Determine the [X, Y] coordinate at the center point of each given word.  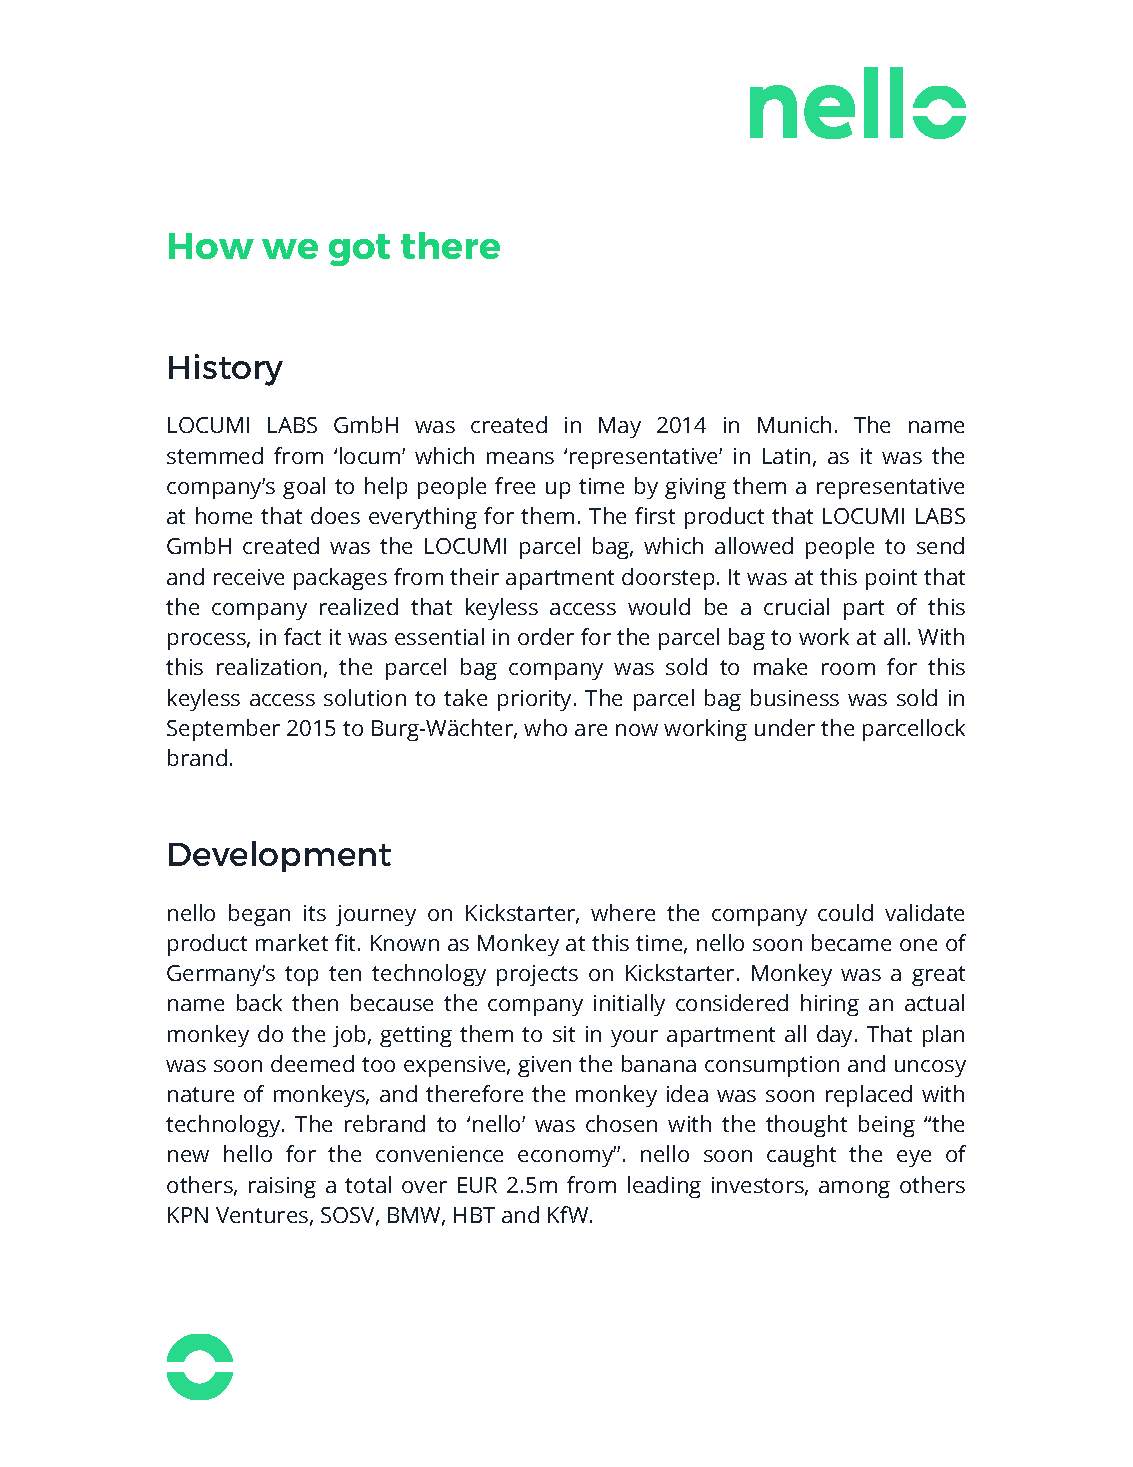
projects [537, 975]
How [211, 246]
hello [248, 1153]
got [359, 250]
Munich [794, 424]
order [546, 636]
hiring [830, 1005]
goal [304, 488]
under [785, 727]
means [520, 458]
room [848, 669]
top [301, 976]
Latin [786, 456]
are [591, 730]
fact [302, 636]
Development [280, 856]
